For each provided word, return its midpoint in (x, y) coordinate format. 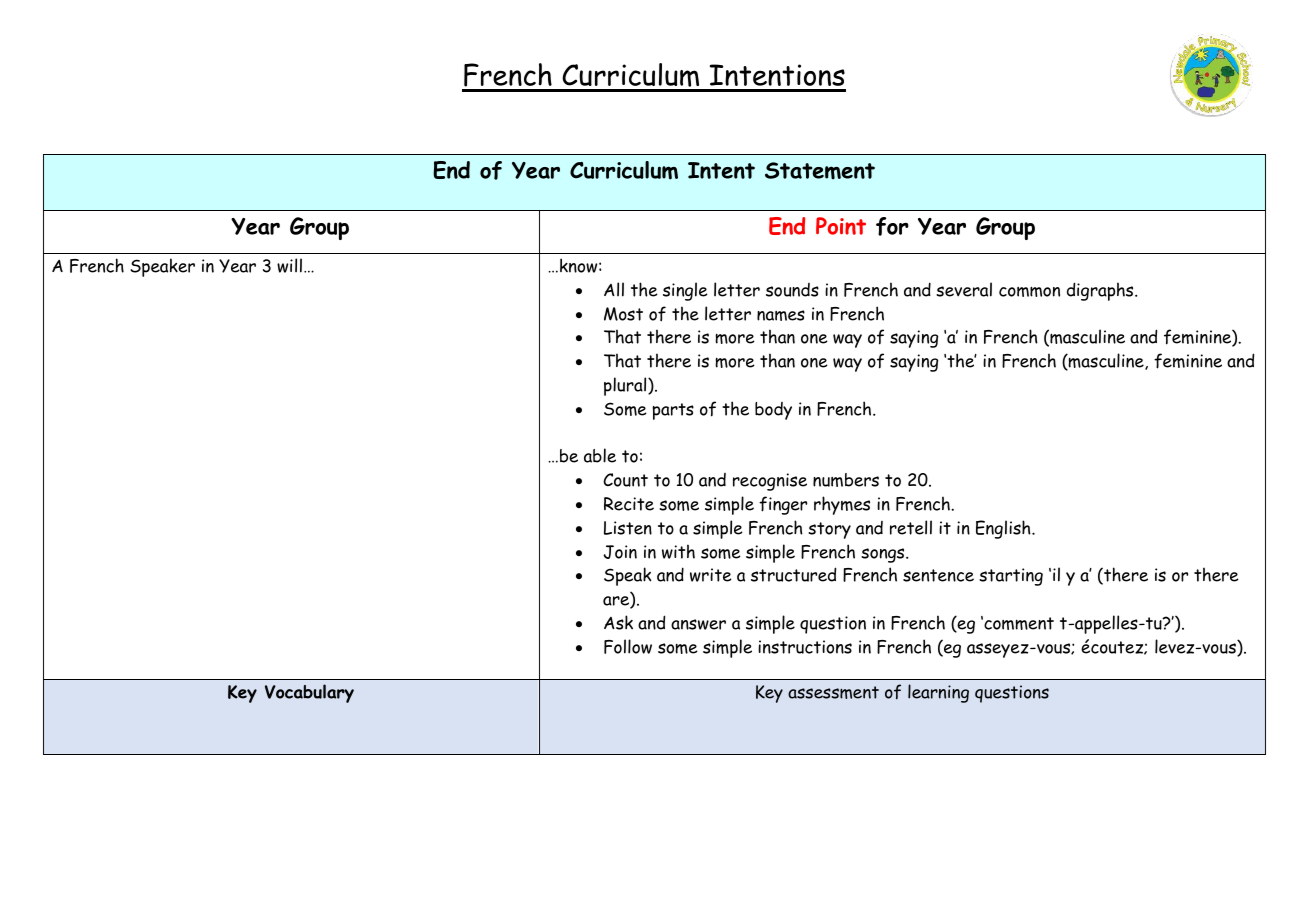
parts (673, 411)
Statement (820, 171)
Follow (628, 646)
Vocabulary (309, 693)
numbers (846, 480)
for (892, 226)
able (600, 455)
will (289, 265)
